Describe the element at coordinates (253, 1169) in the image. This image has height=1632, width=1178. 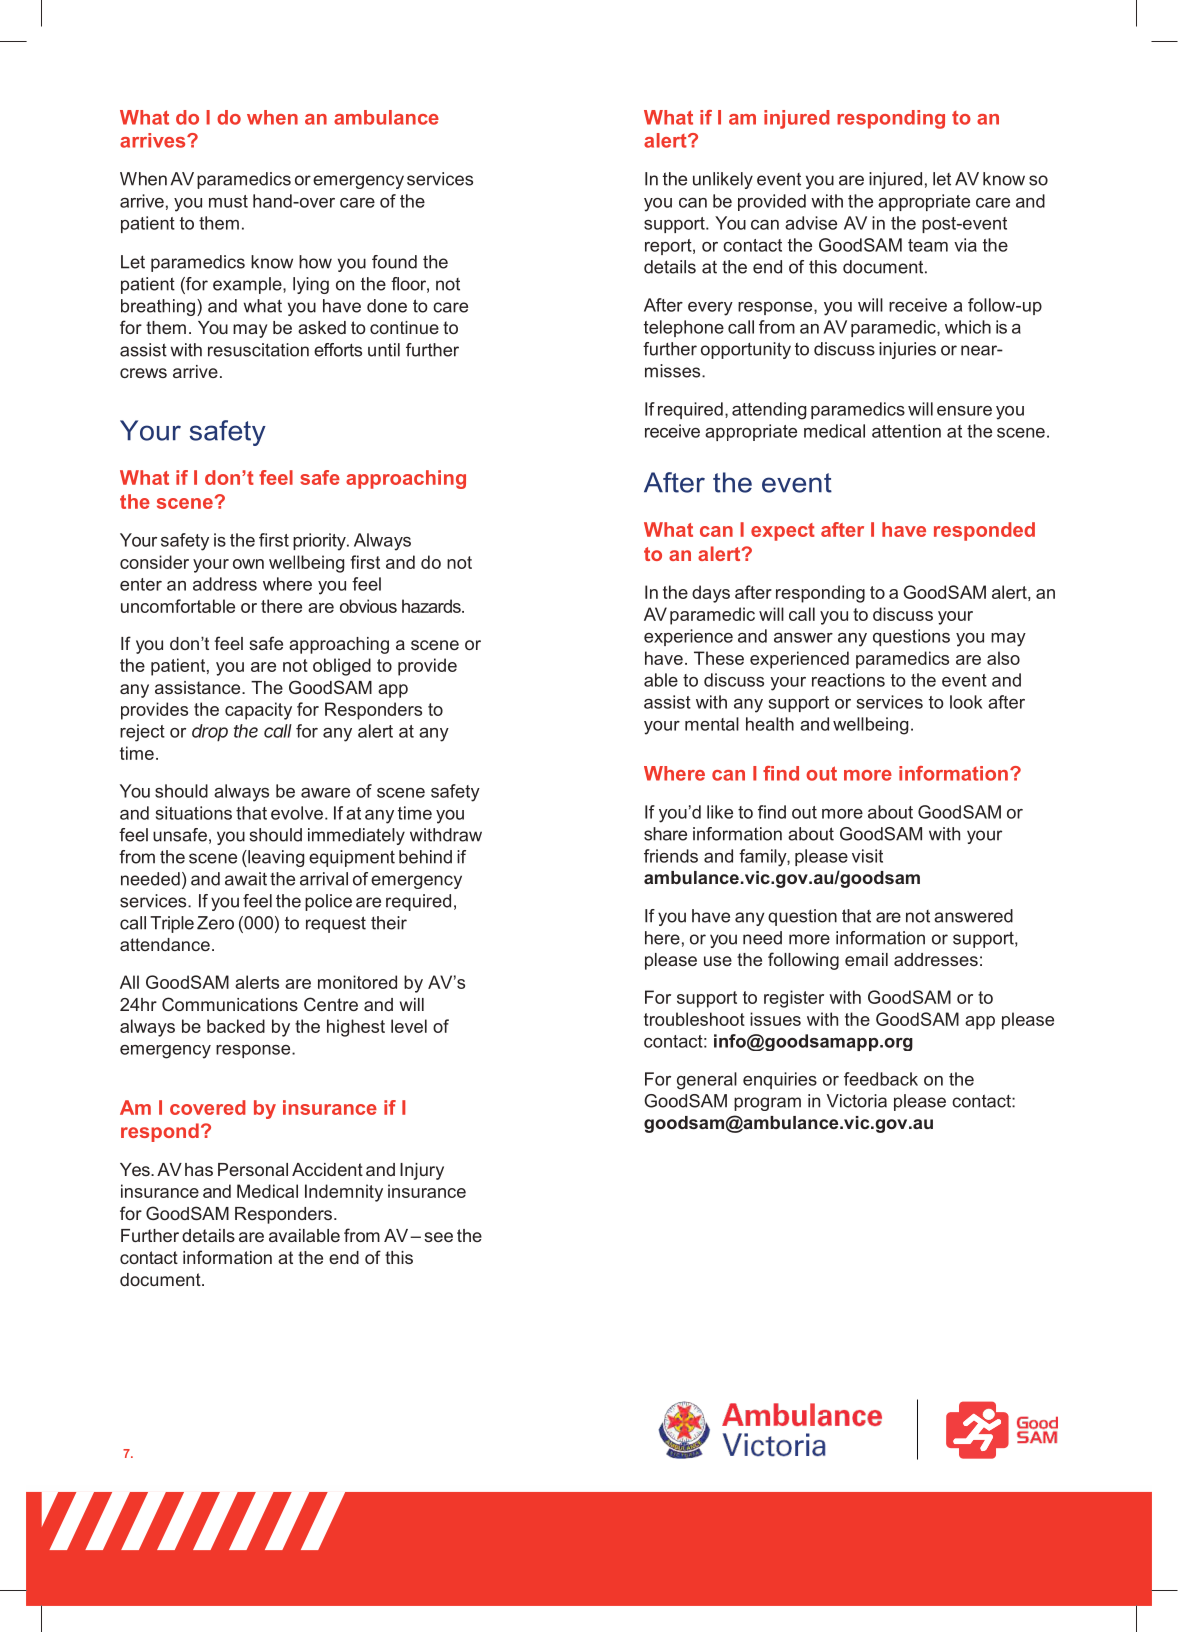
I see `Personal` at that location.
